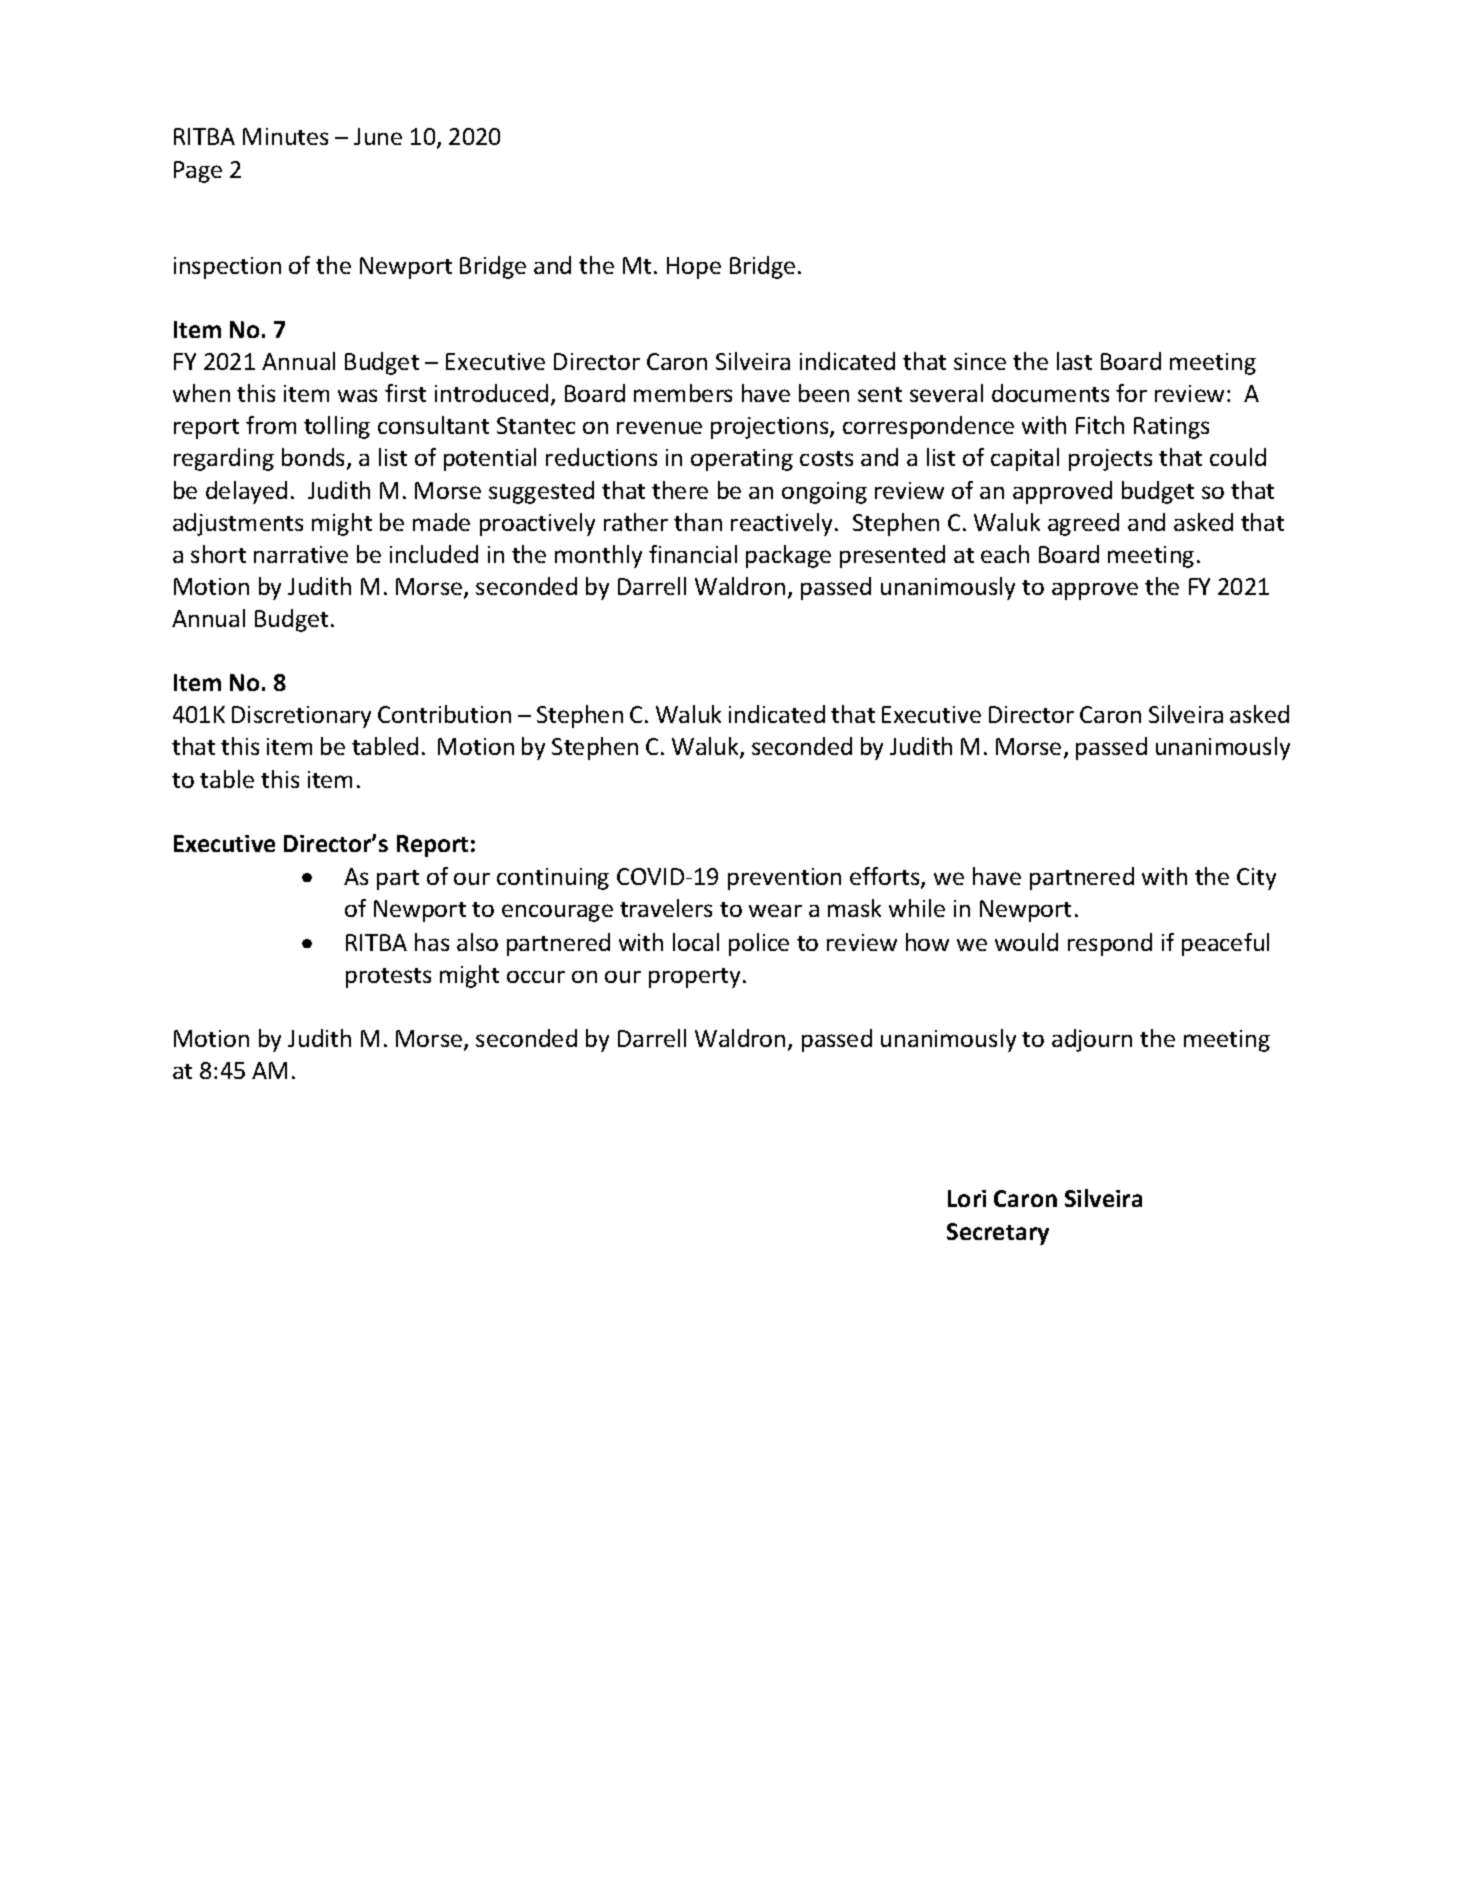 The image size is (1463, 1893). I want to click on each, so click(1005, 554).
